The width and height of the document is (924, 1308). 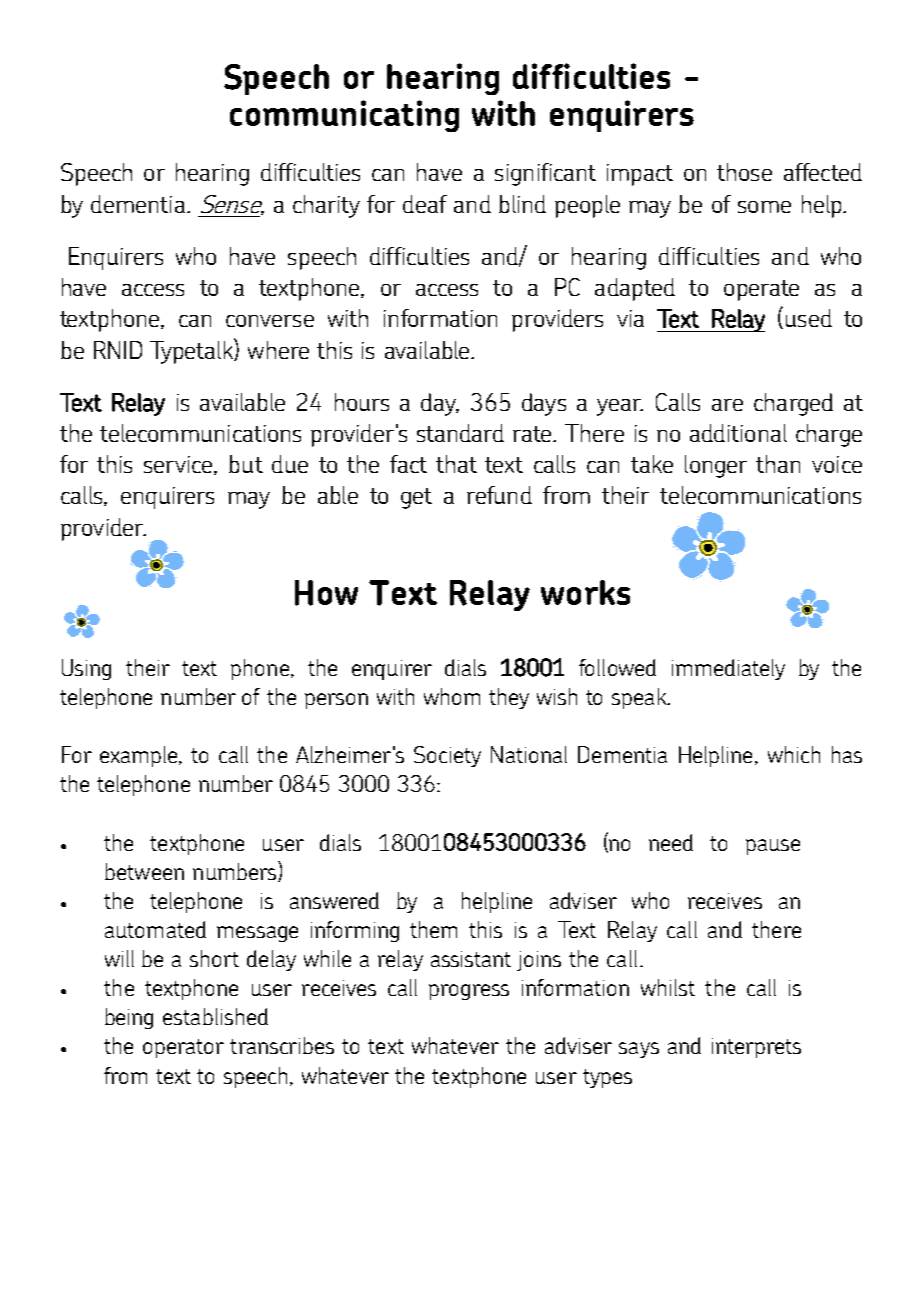 What do you see at coordinates (545, 174) in the document?
I see `significant` at bounding box center [545, 174].
